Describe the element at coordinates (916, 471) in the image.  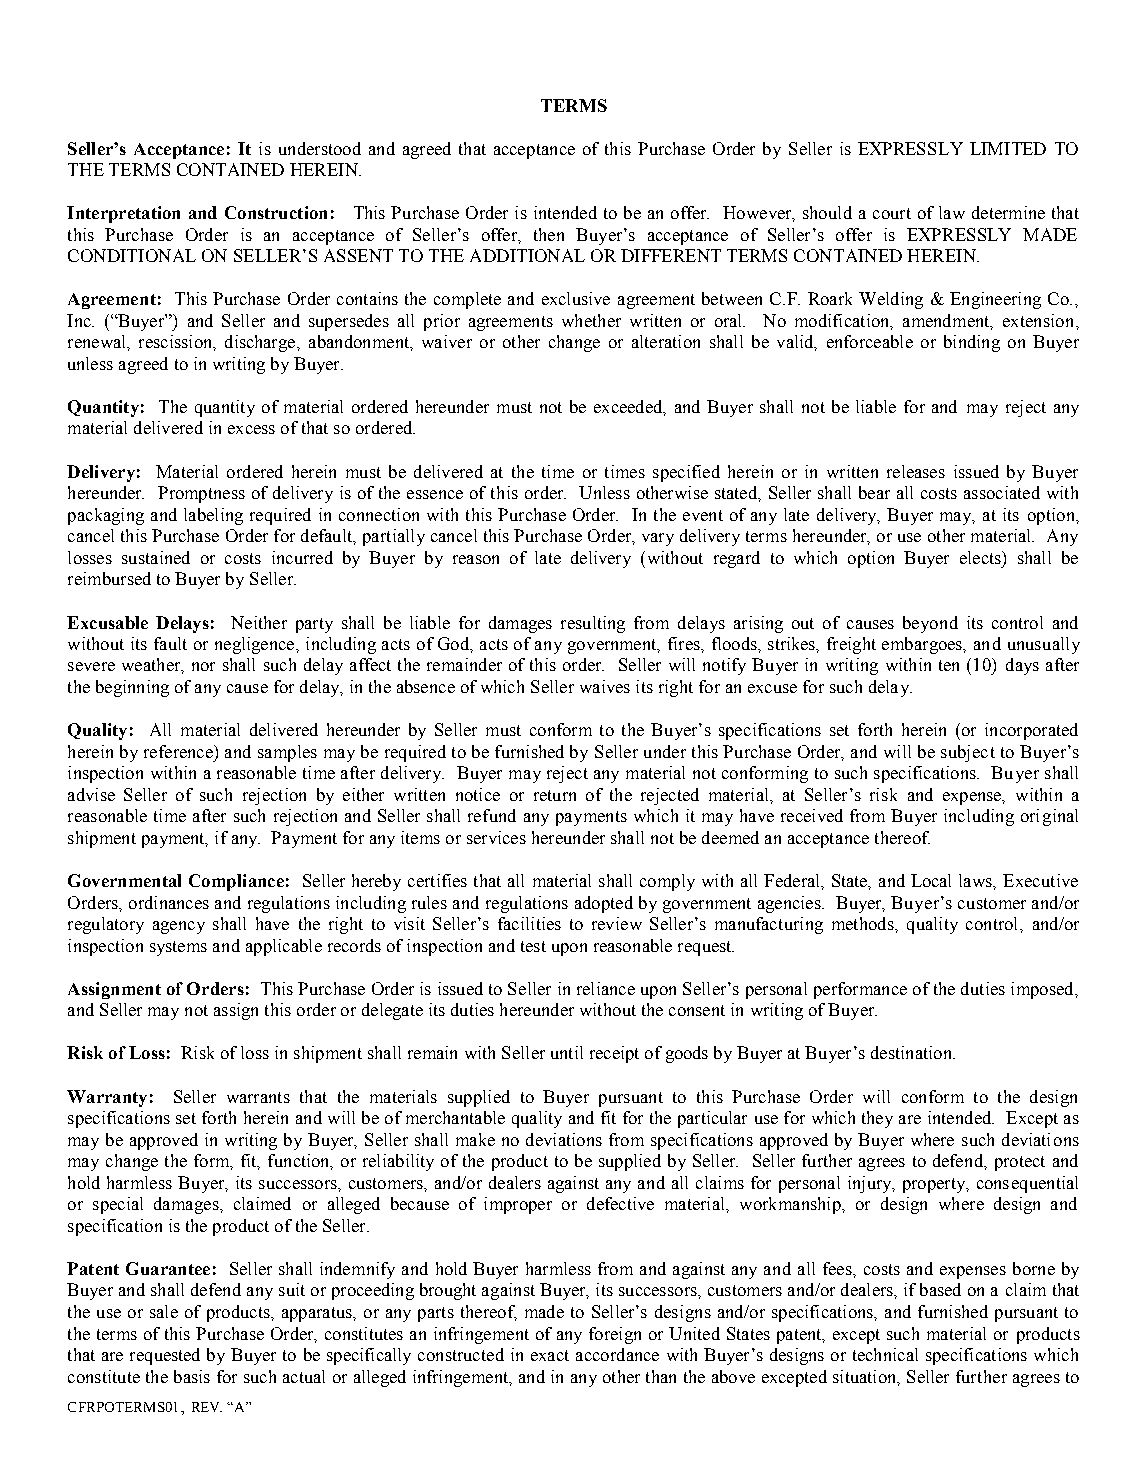
I see `releases` at that location.
